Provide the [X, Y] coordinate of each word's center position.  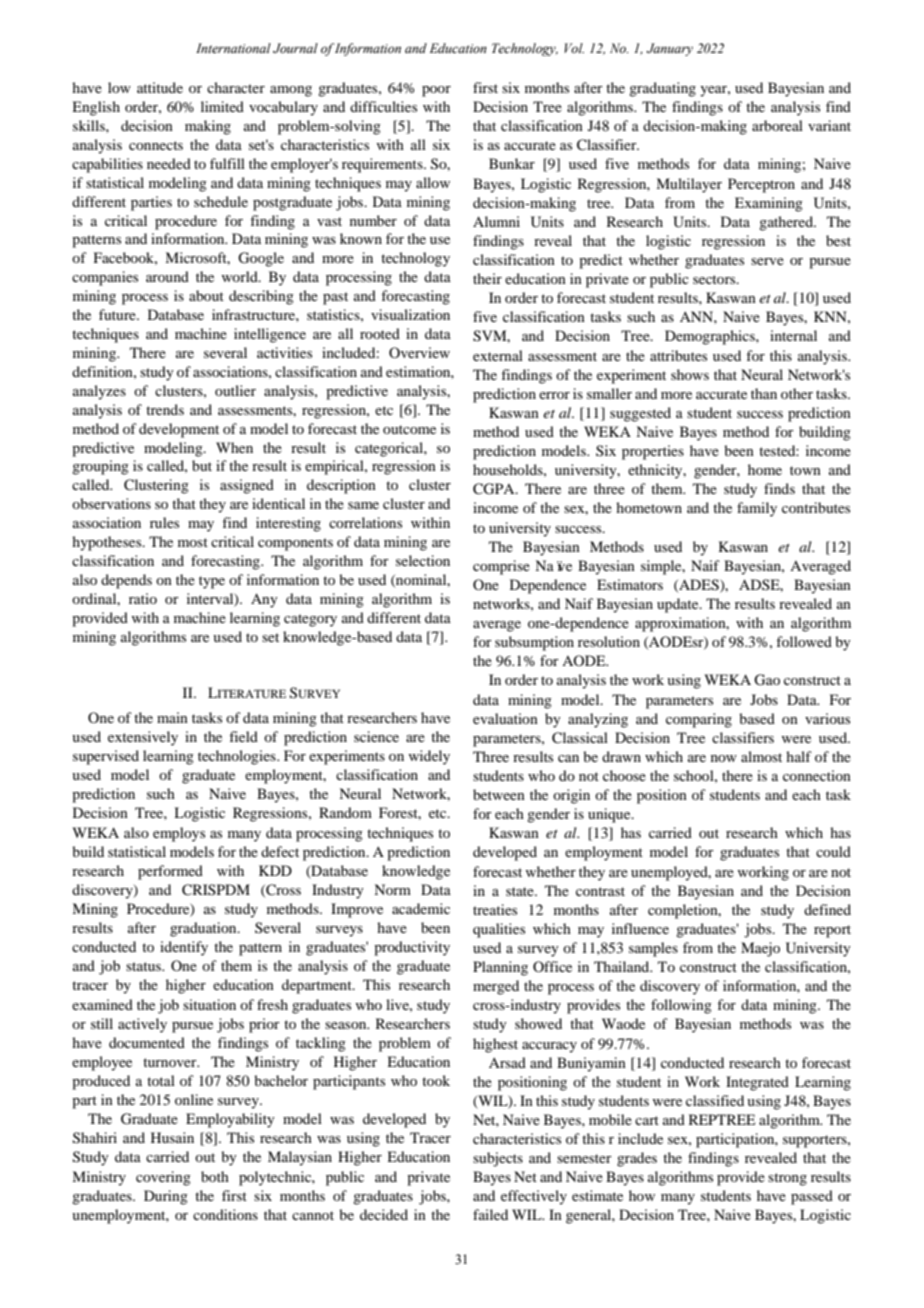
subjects [498, 1159]
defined [827, 909]
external [498, 355]
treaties [495, 909]
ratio [143, 598]
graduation [204, 929]
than [764, 393]
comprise [501, 567]
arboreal [777, 125]
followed [804, 641]
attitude [160, 87]
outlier [235, 390]
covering [163, 1178]
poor [436, 91]
